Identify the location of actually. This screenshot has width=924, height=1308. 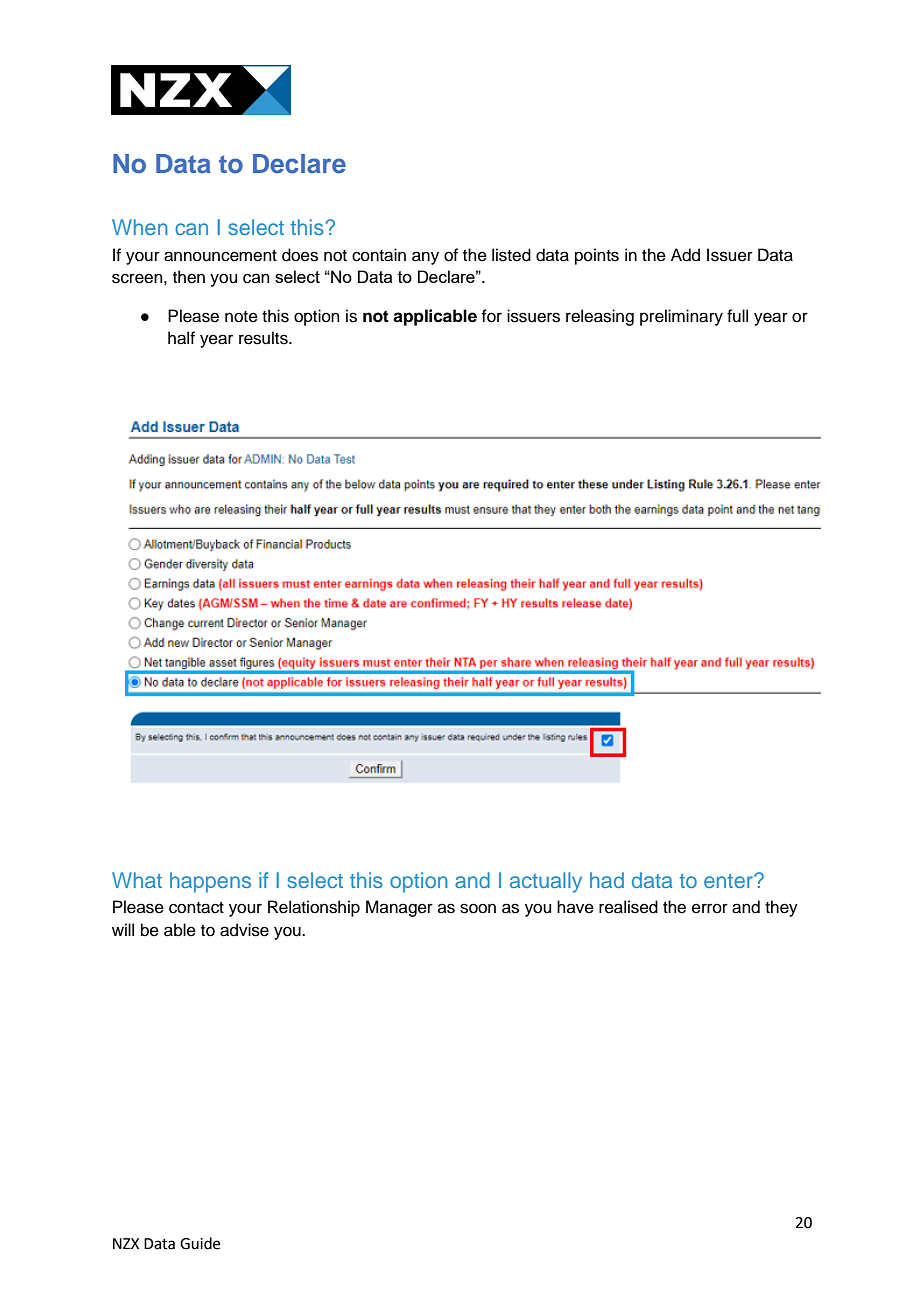
(546, 882).
